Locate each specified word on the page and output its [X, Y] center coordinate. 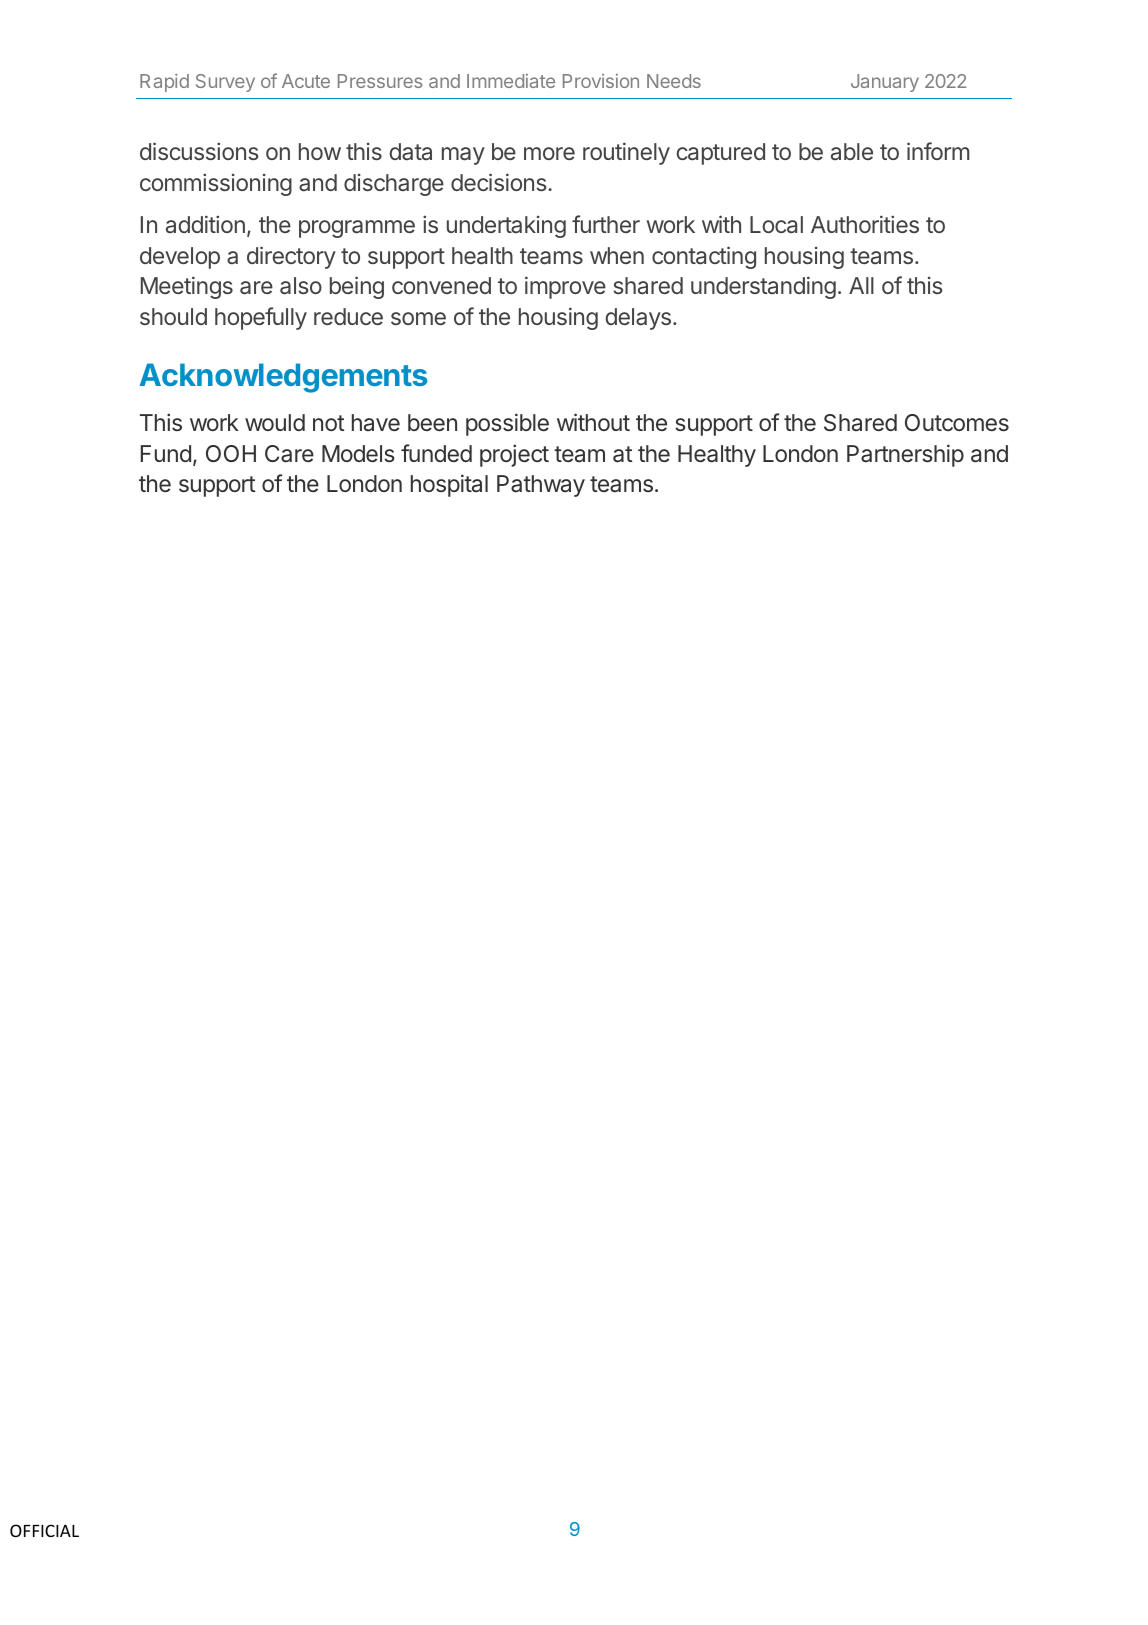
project [514, 455]
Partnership [905, 455]
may [463, 156]
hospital [449, 485]
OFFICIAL [44, 1530]
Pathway [541, 486]
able [852, 151]
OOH [231, 453]
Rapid [164, 83]
